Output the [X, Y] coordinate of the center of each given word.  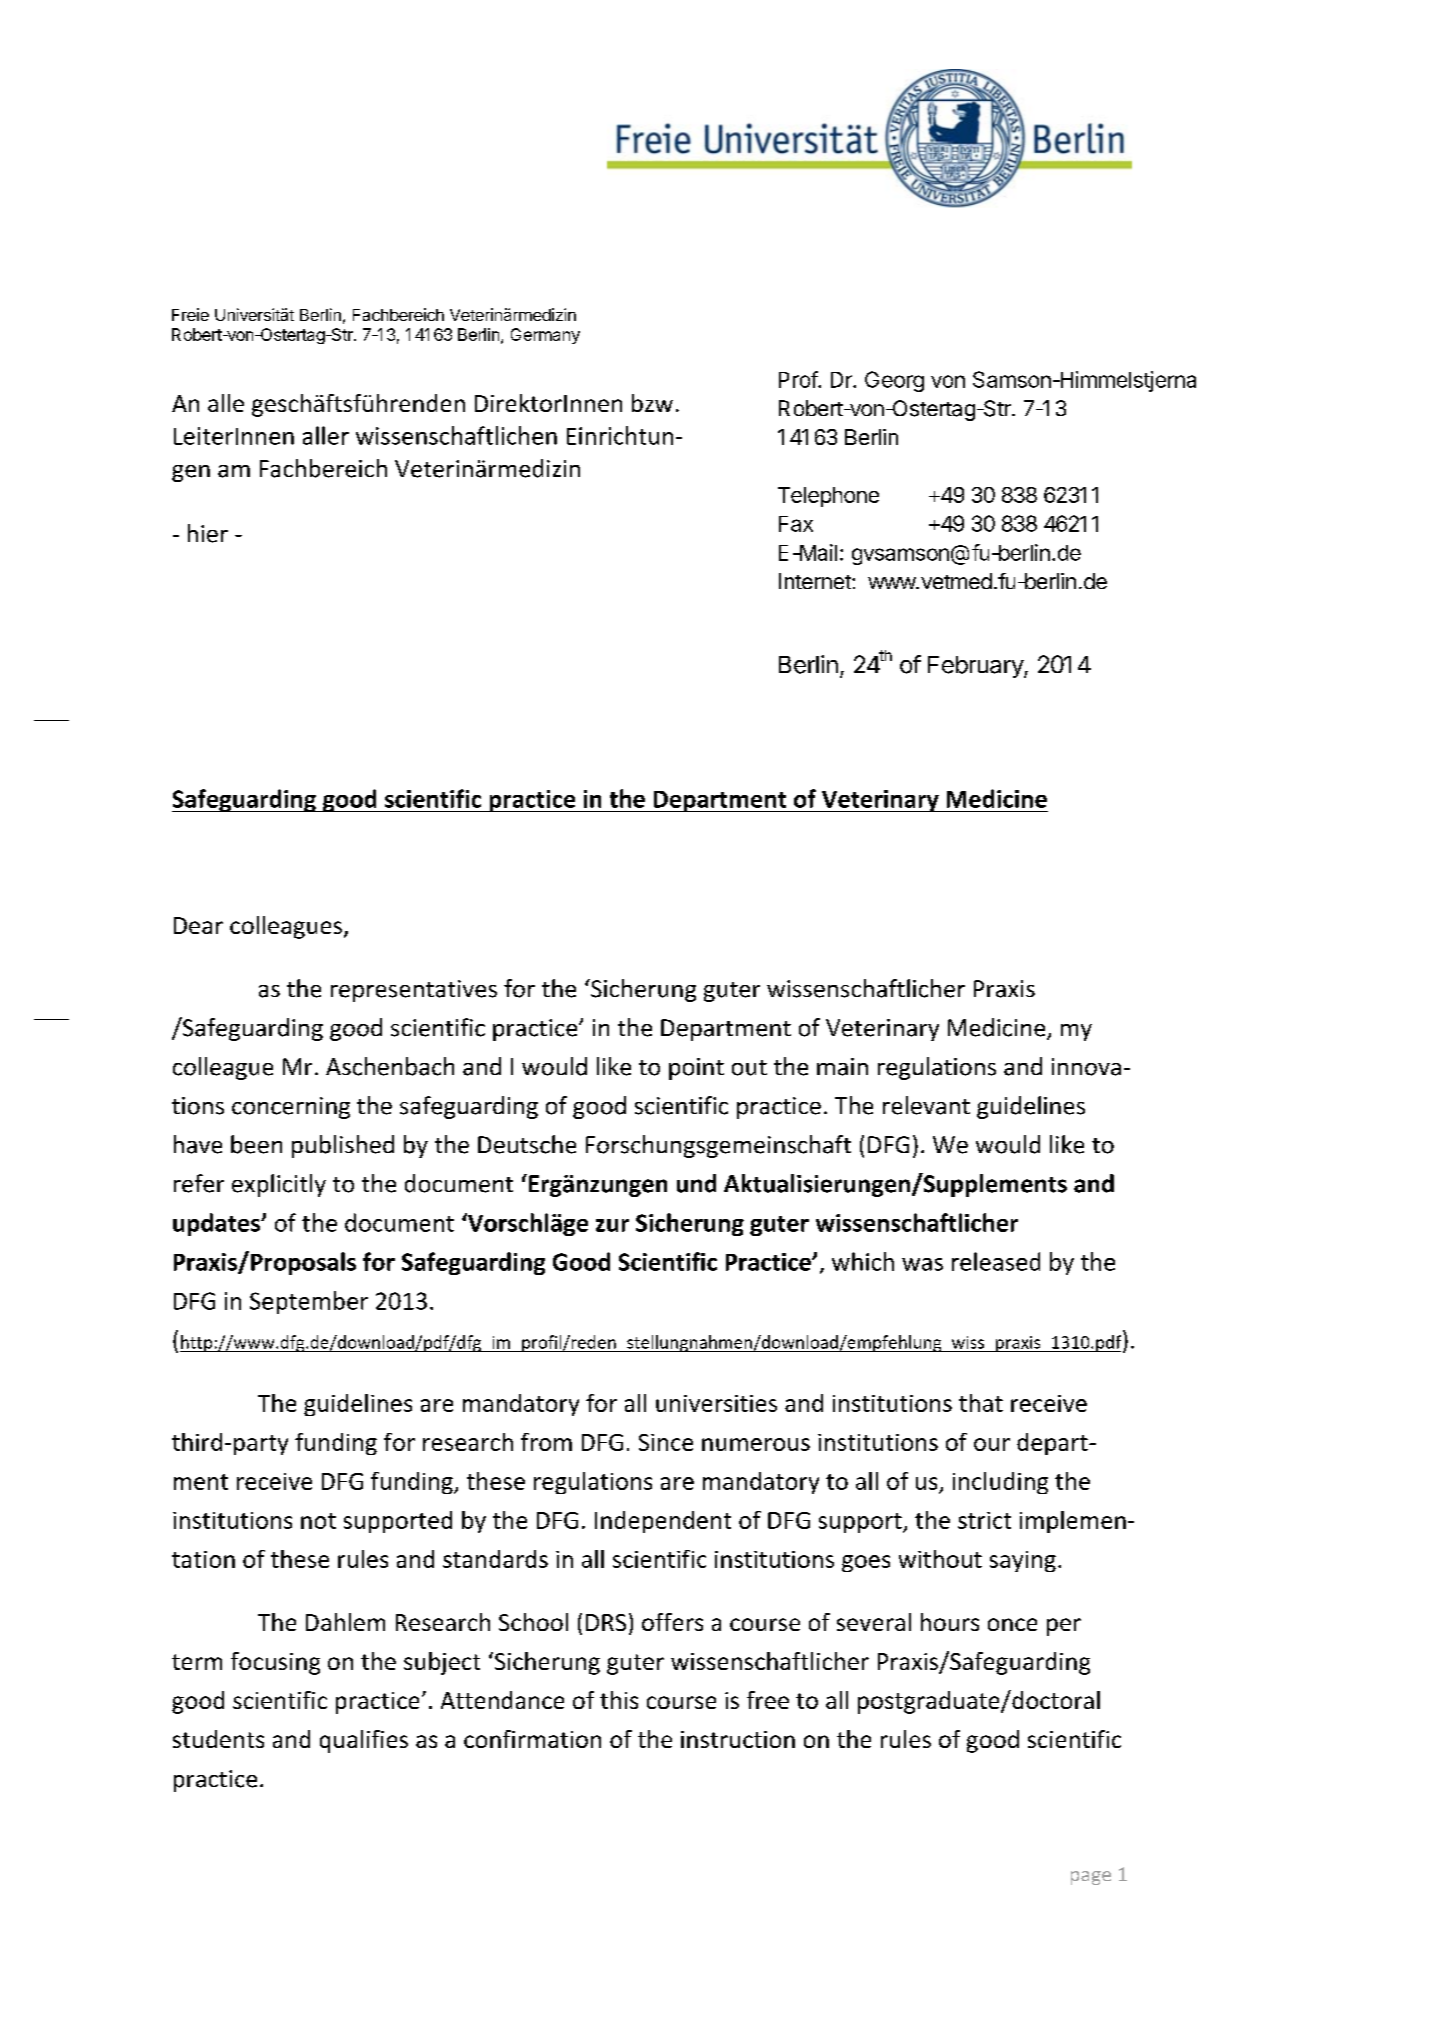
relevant [926, 1105]
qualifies [364, 1741]
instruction [738, 1739]
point [696, 1069]
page [1091, 1878]
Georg [894, 381]
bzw [652, 403]
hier [208, 533]
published [343, 1146]
